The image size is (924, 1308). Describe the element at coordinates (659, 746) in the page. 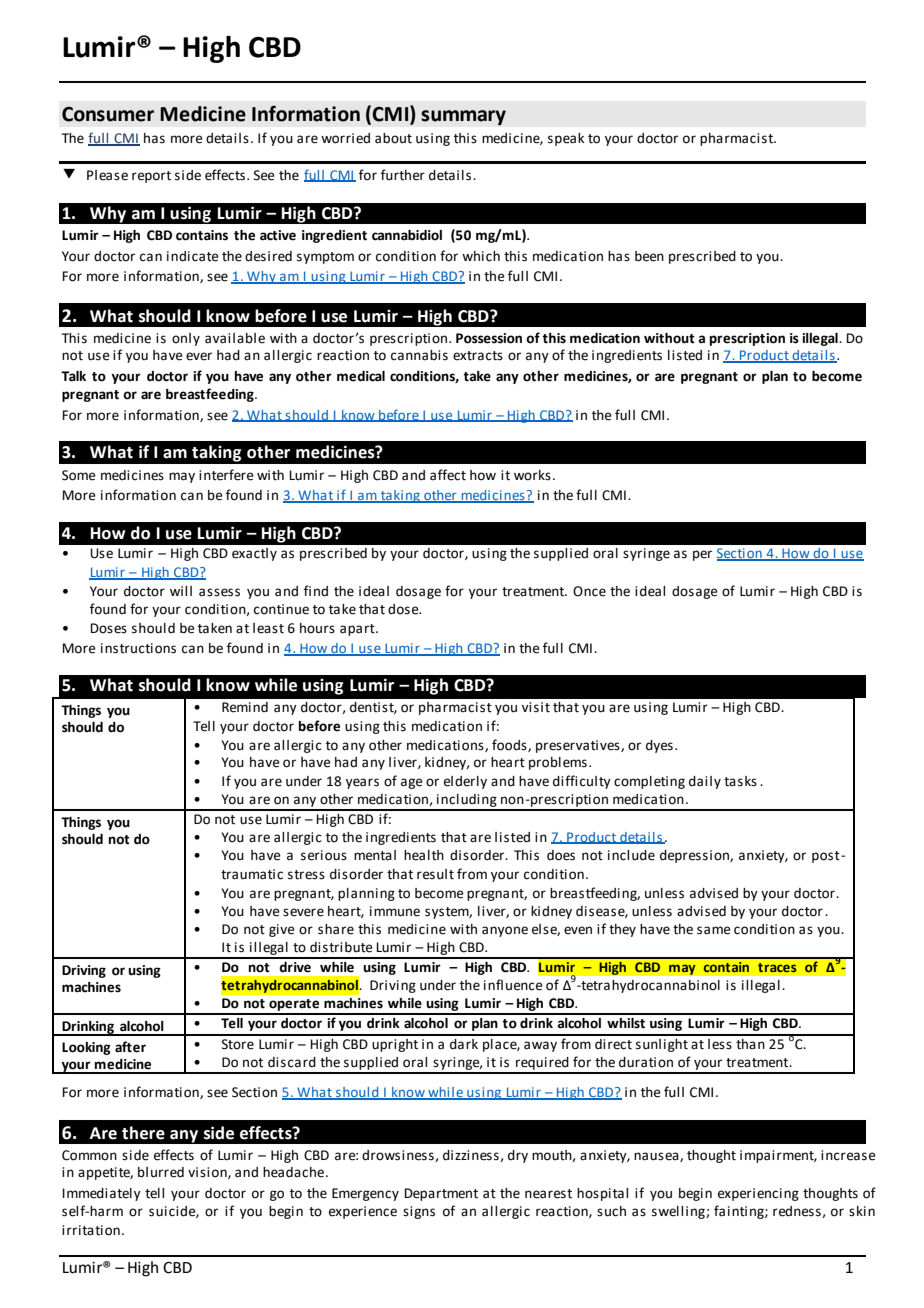

I see `dyes` at that location.
